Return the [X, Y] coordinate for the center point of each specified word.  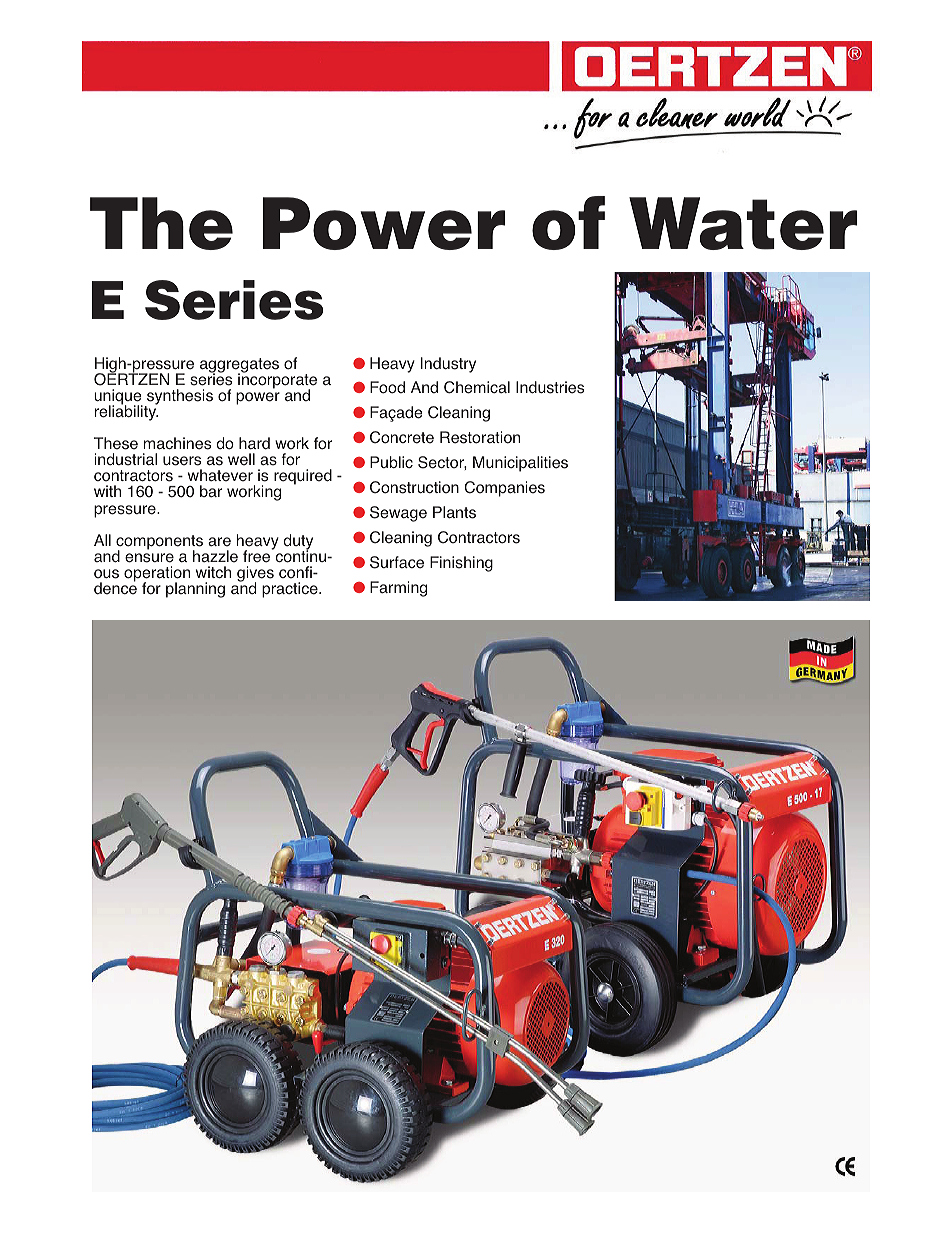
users [182, 461]
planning [195, 590]
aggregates [239, 366]
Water [743, 223]
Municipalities [520, 464]
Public [391, 462]
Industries [550, 387]
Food [387, 387]
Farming [398, 589]
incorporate [277, 381]
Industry [448, 365]
